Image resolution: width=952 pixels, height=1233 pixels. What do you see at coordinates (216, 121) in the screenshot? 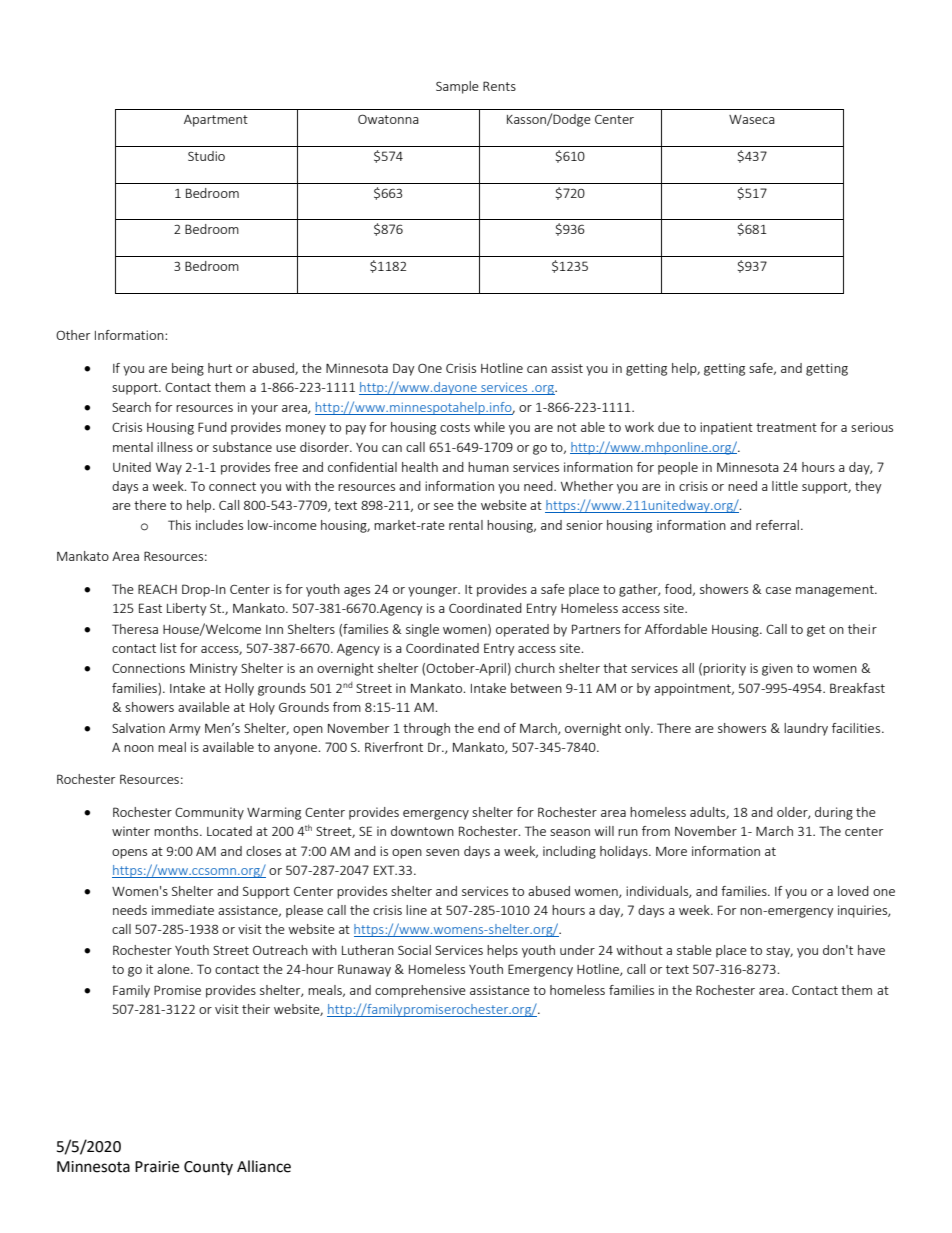
I see `Apartment` at bounding box center [216, 121].
